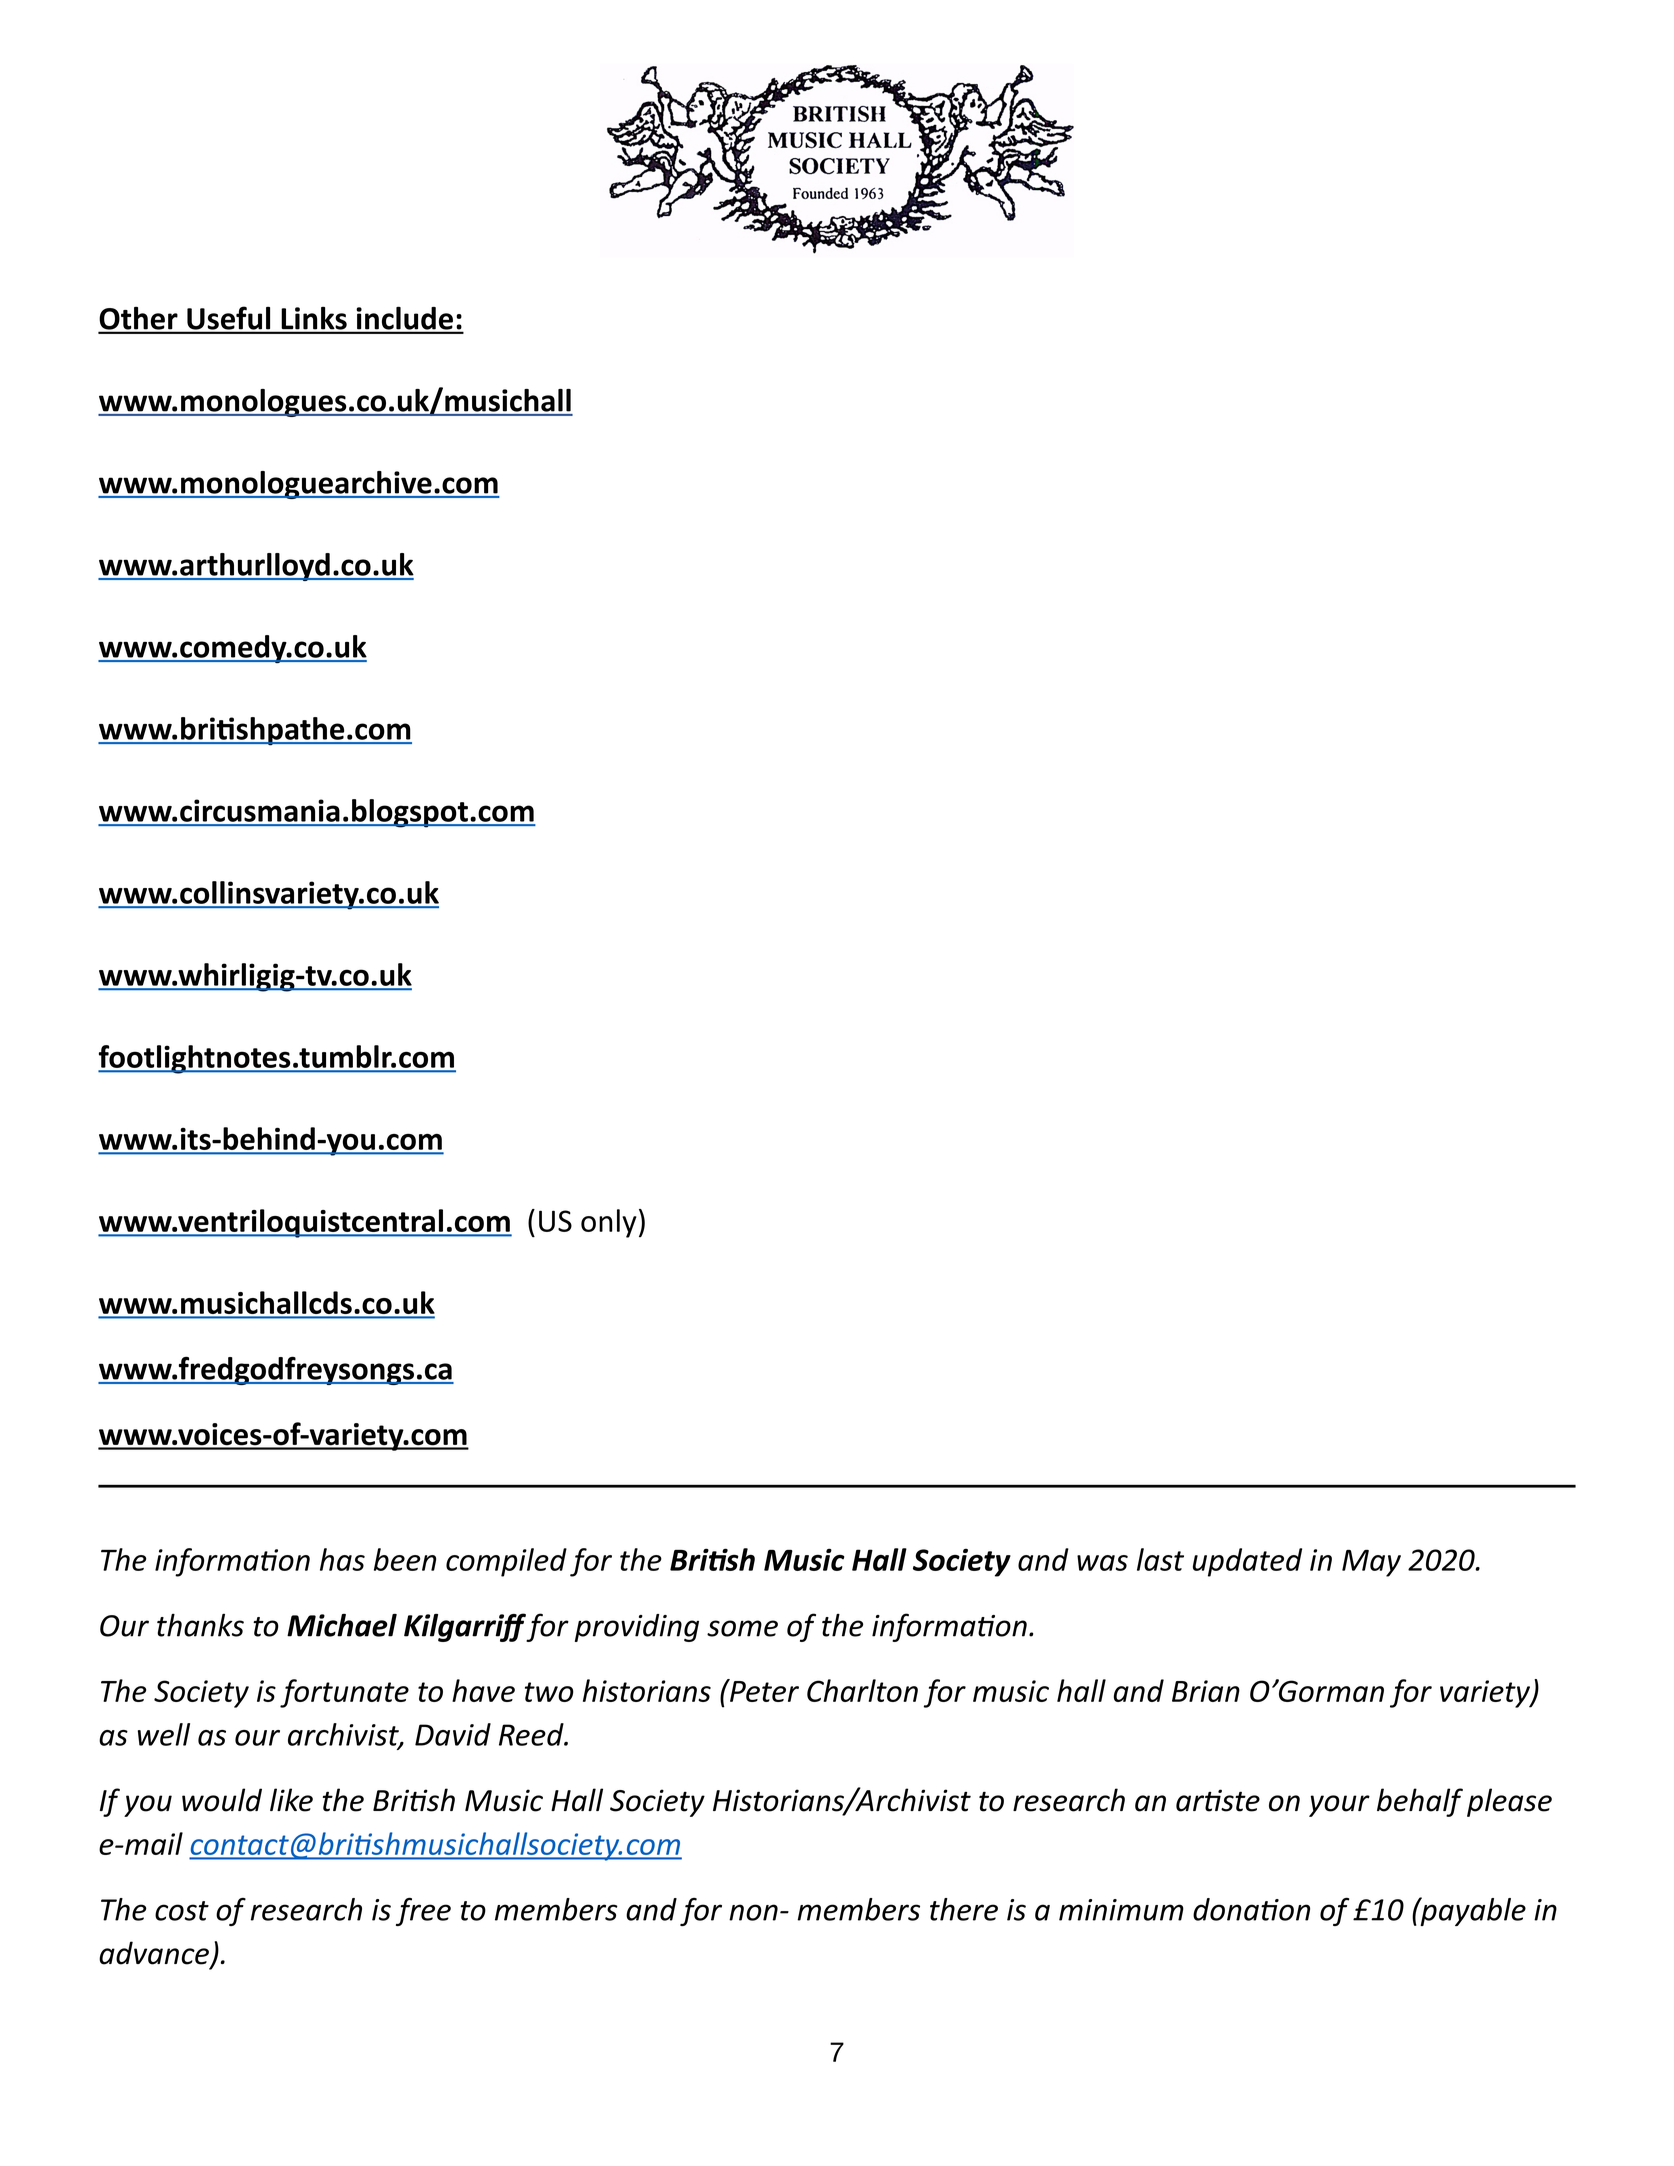 The height and width of the screenshot is (2166, 1674). What do you see at coordinates (423, 1912) in the screenshot?
I see `free` at bounding box center [423, 1912].
